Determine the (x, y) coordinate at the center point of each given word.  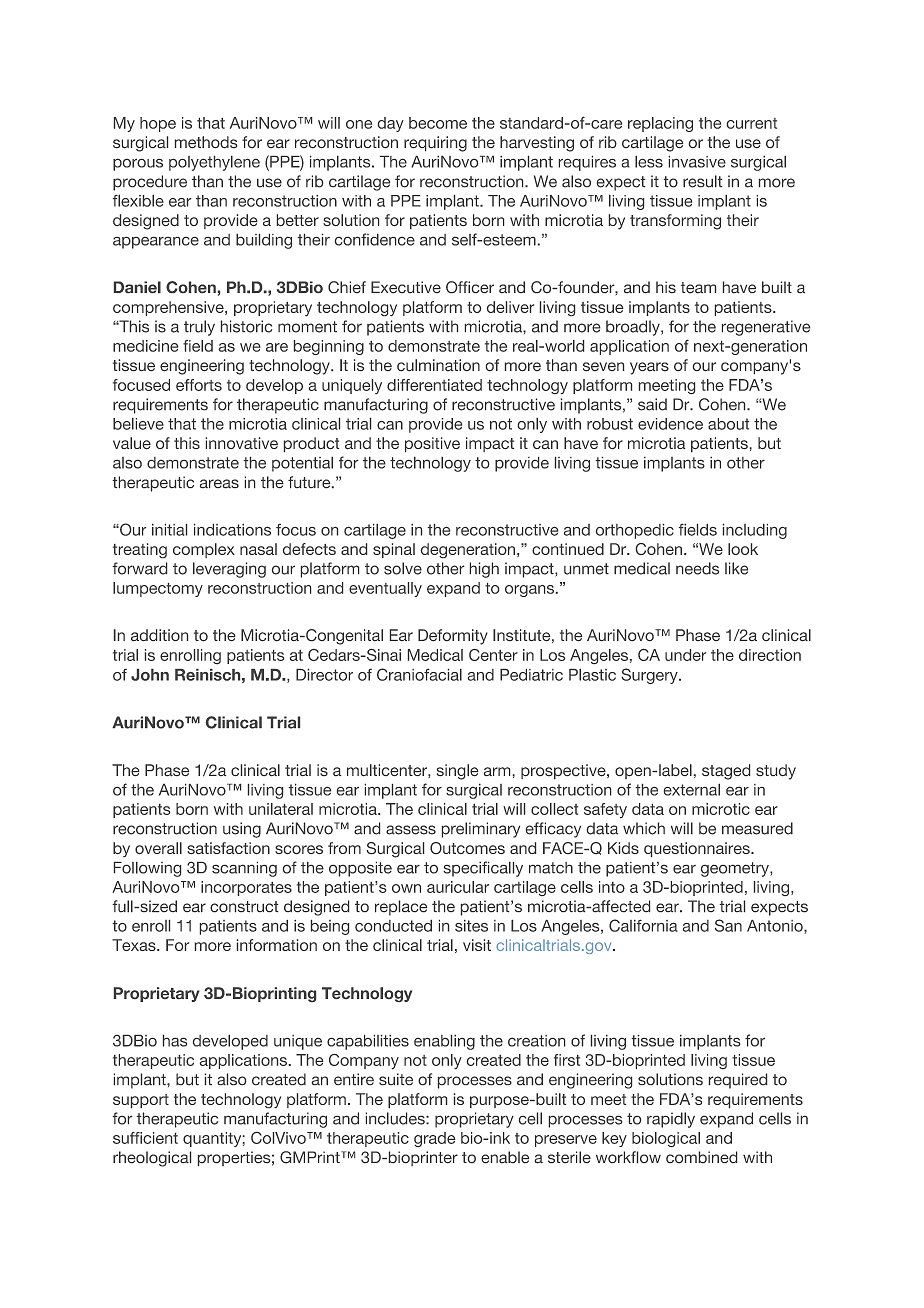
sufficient (145, 1138)
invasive (697, 162)
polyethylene (214, 163)
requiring (435, 144)
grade (434, 1139)
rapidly (671, 1120)
